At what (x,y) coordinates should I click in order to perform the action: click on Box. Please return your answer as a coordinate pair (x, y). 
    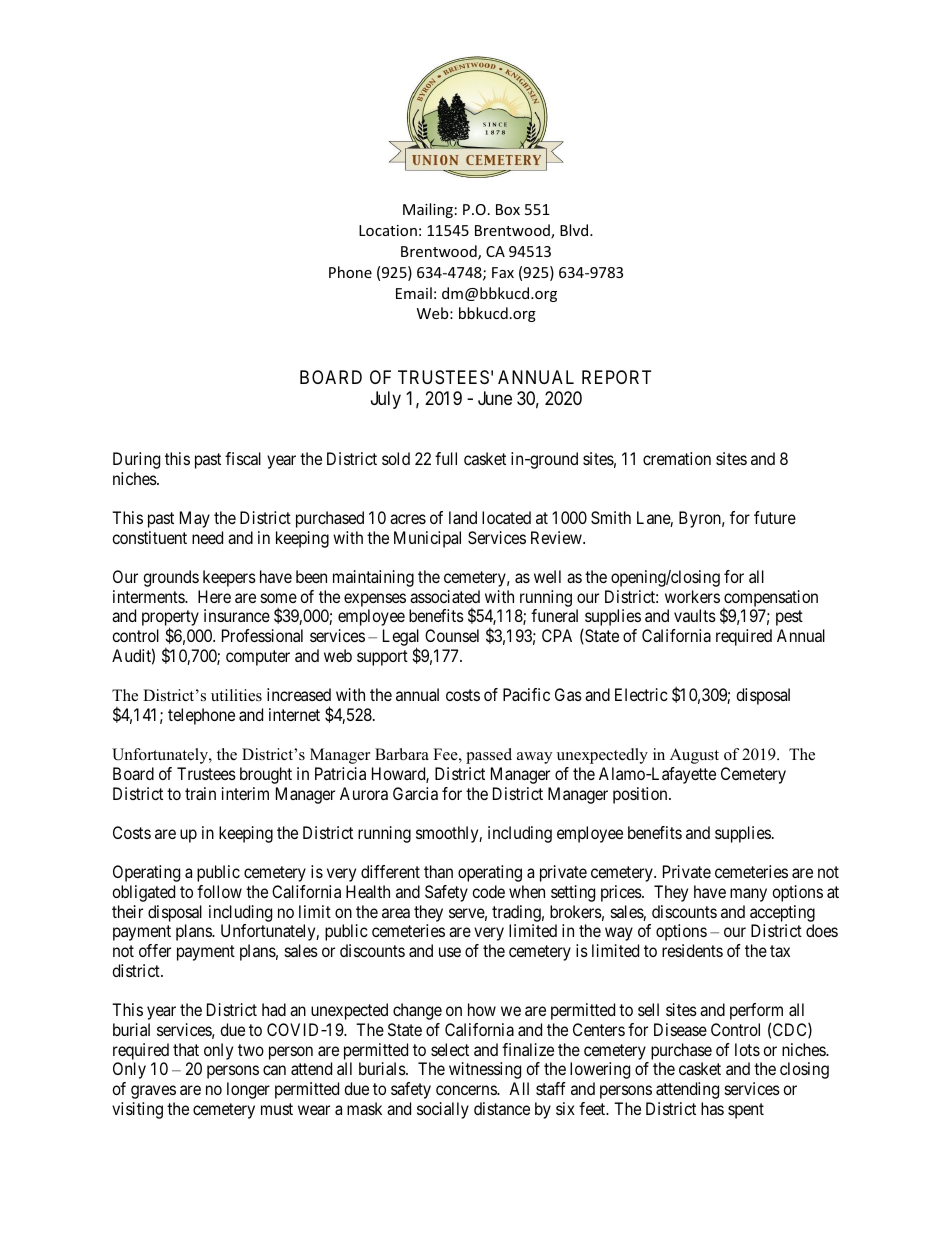
    Looking at the image, I should click on (508, 209).
